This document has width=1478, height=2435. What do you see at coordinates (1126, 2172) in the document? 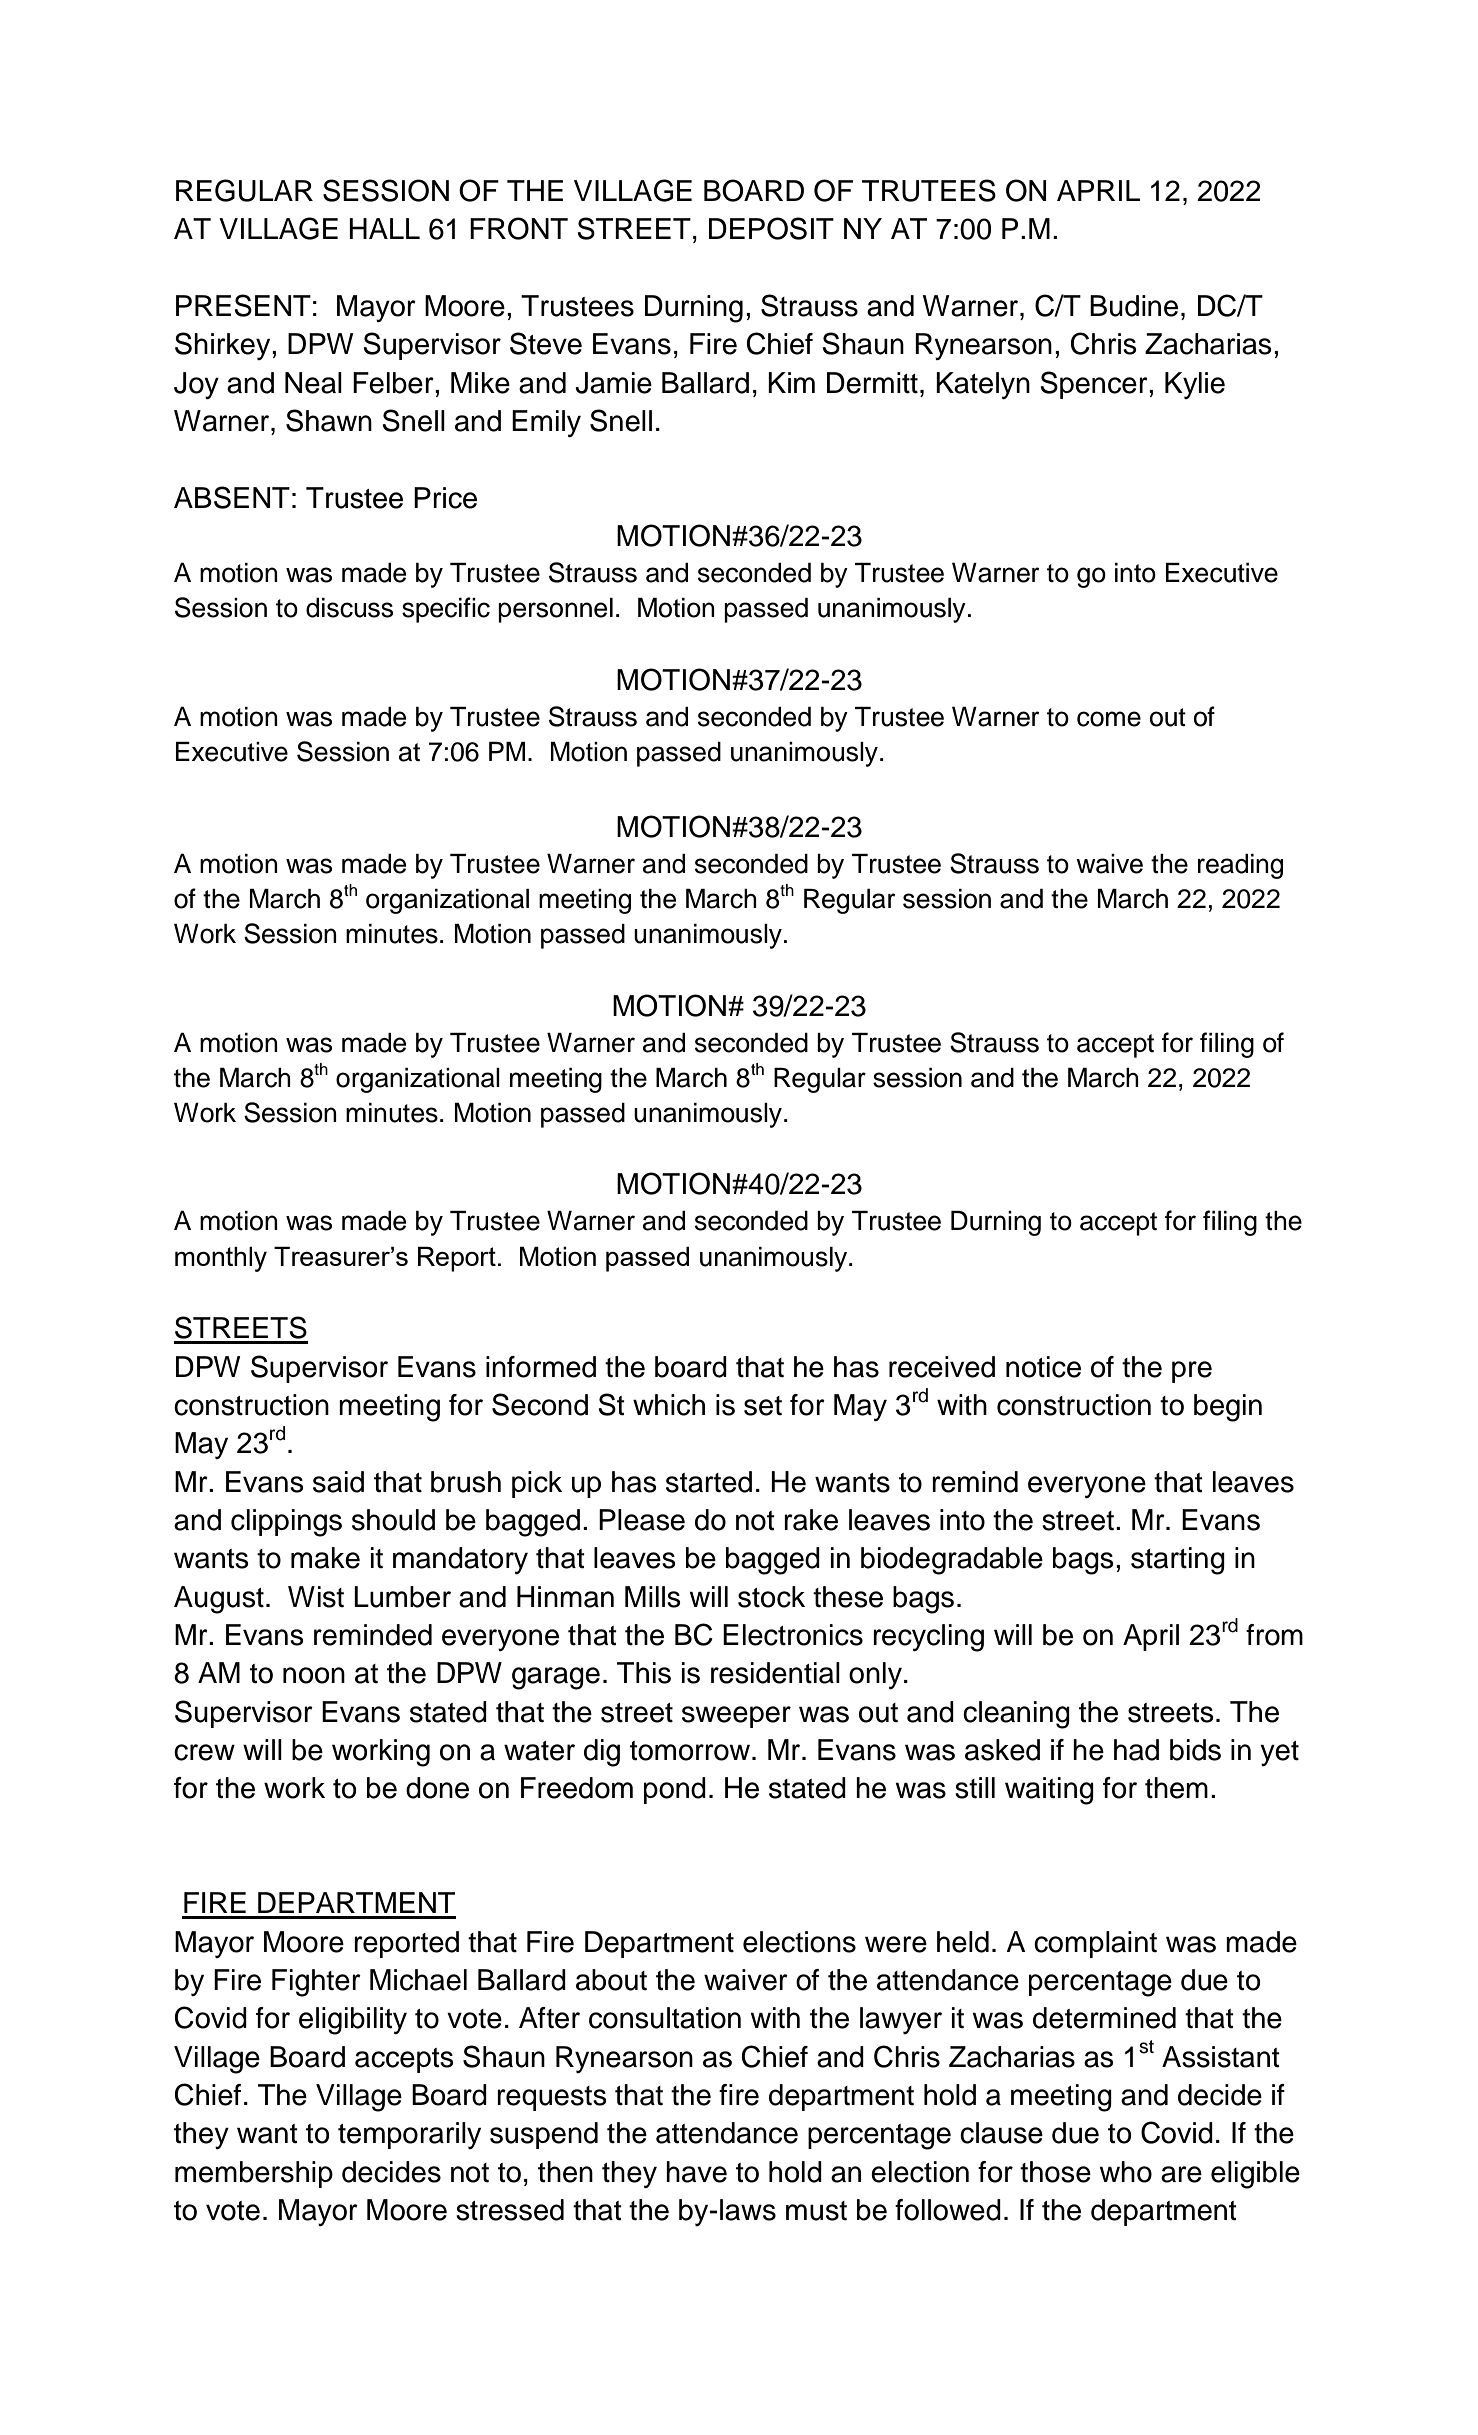
I see `who` at bounding box center [1126, 2172].
